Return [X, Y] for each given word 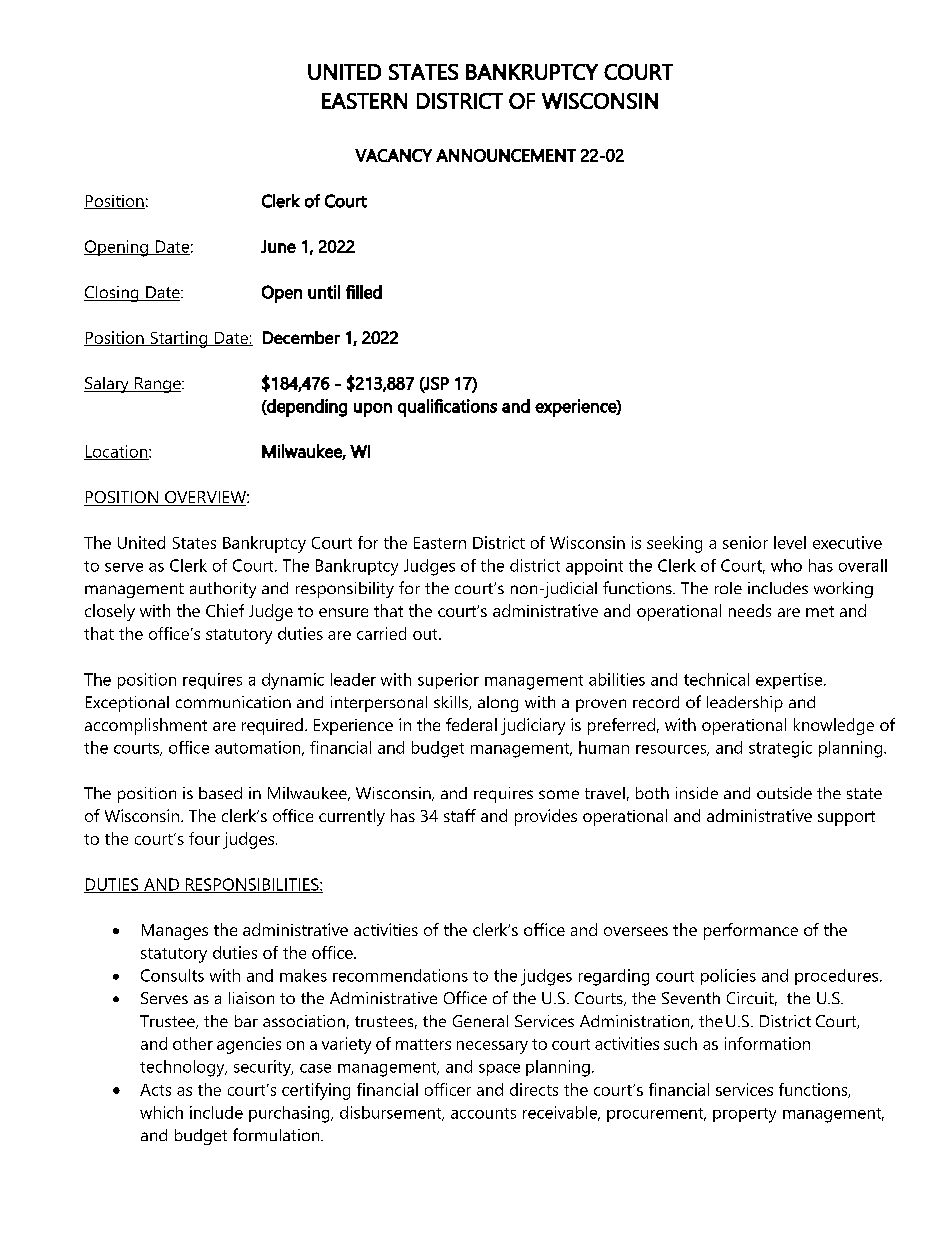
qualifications [447, 408]
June [278, 246]
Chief [225, 610]
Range [158, 385]
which [161, 1112]
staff [460, 815]
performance [751, 931]
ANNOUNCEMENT [506, 155]
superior [448, 681]
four [204, 838]
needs [750, 610]
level [790, 542]
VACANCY [393, 155]
